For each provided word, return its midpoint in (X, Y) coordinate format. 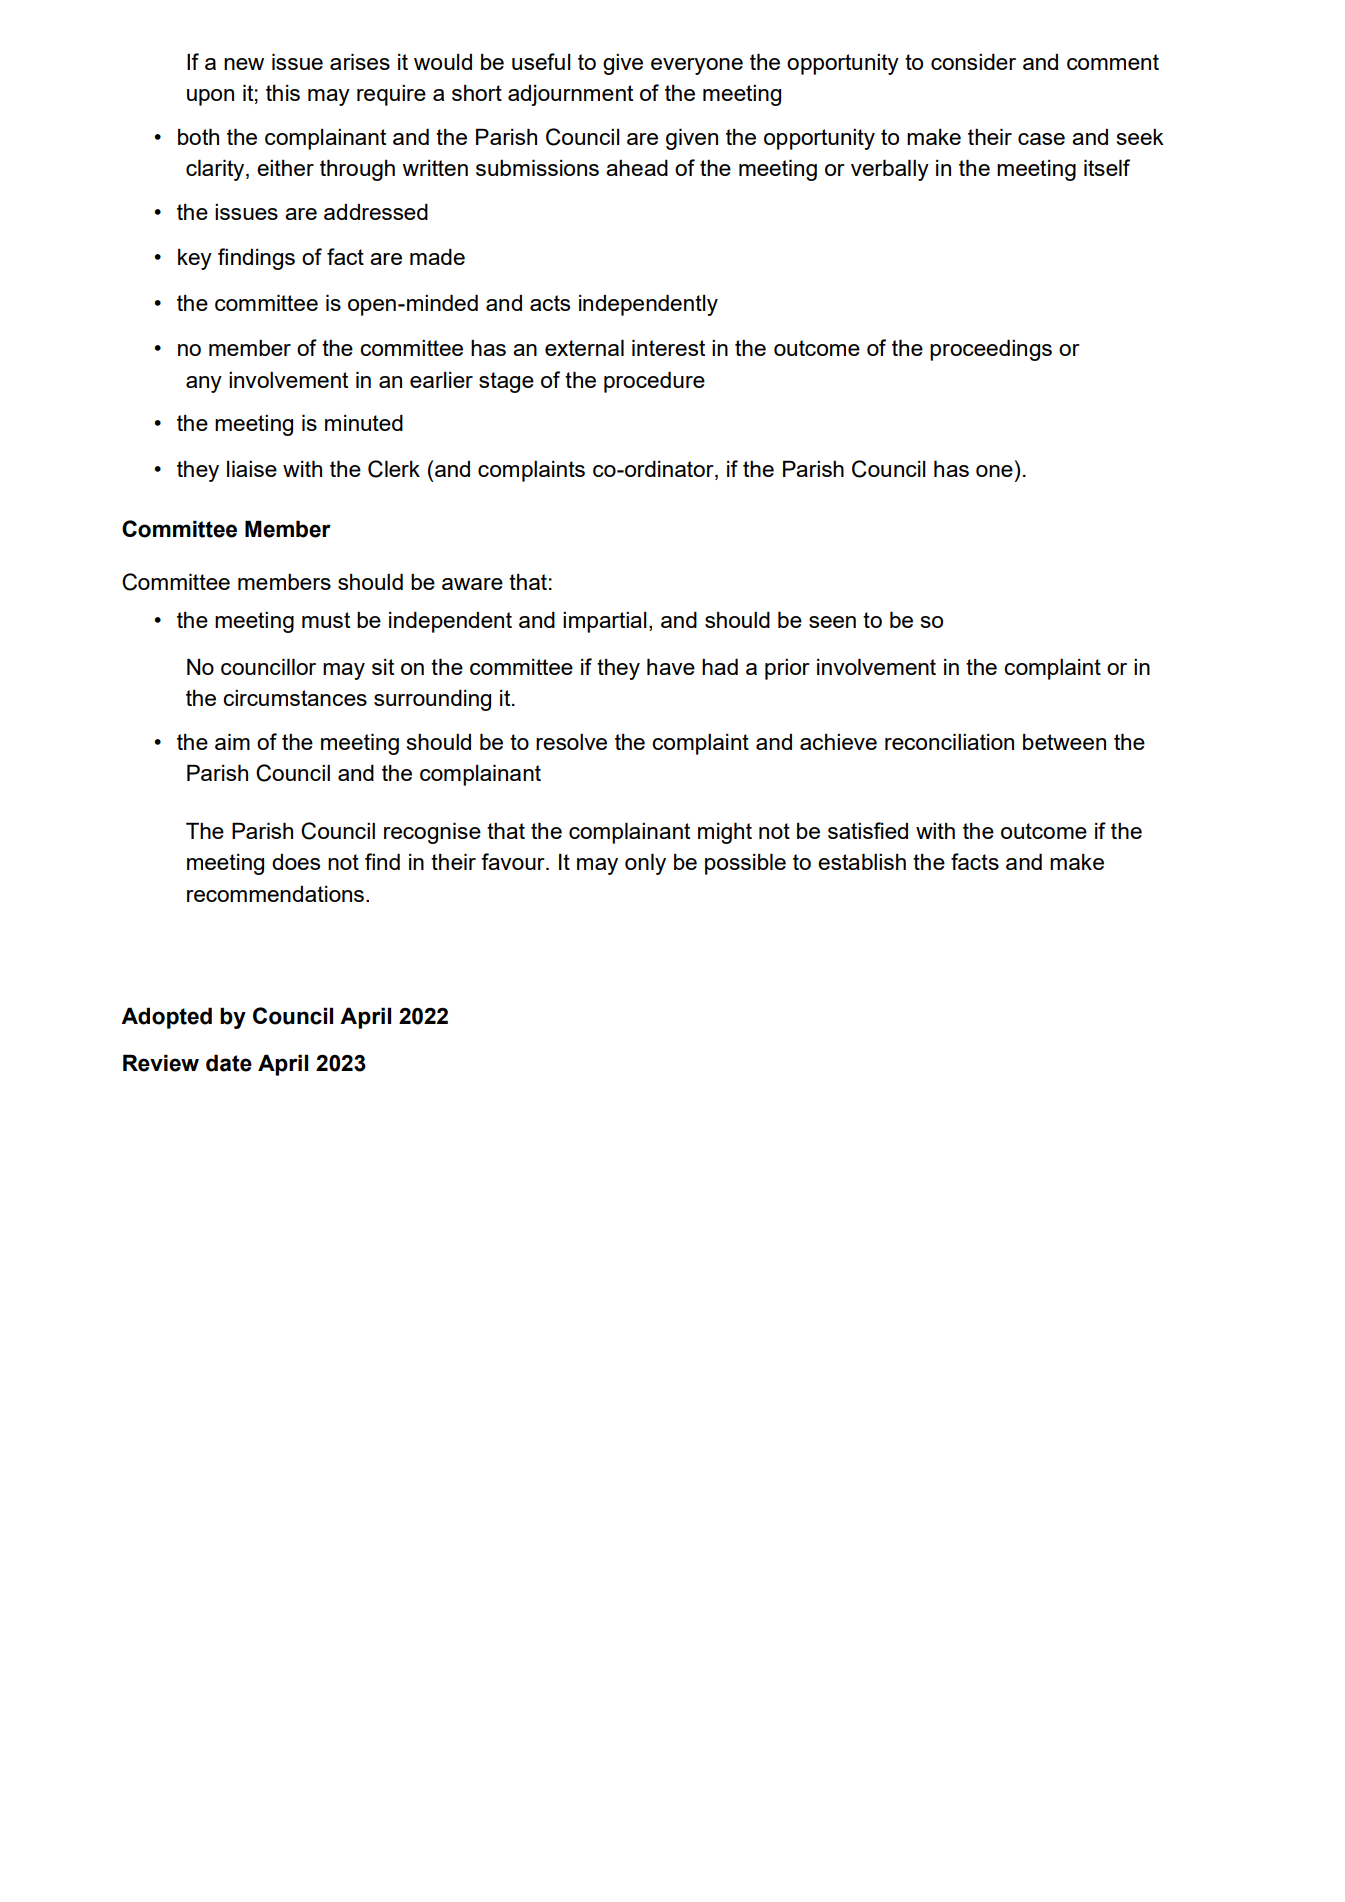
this (283, 93)
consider (973, 61)
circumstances (295, 697)
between (1064, 742)
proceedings (991, 350)
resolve (571, 741)
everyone (697, 66)
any (204, 384)
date (229, 1063)
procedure (654, 382)
